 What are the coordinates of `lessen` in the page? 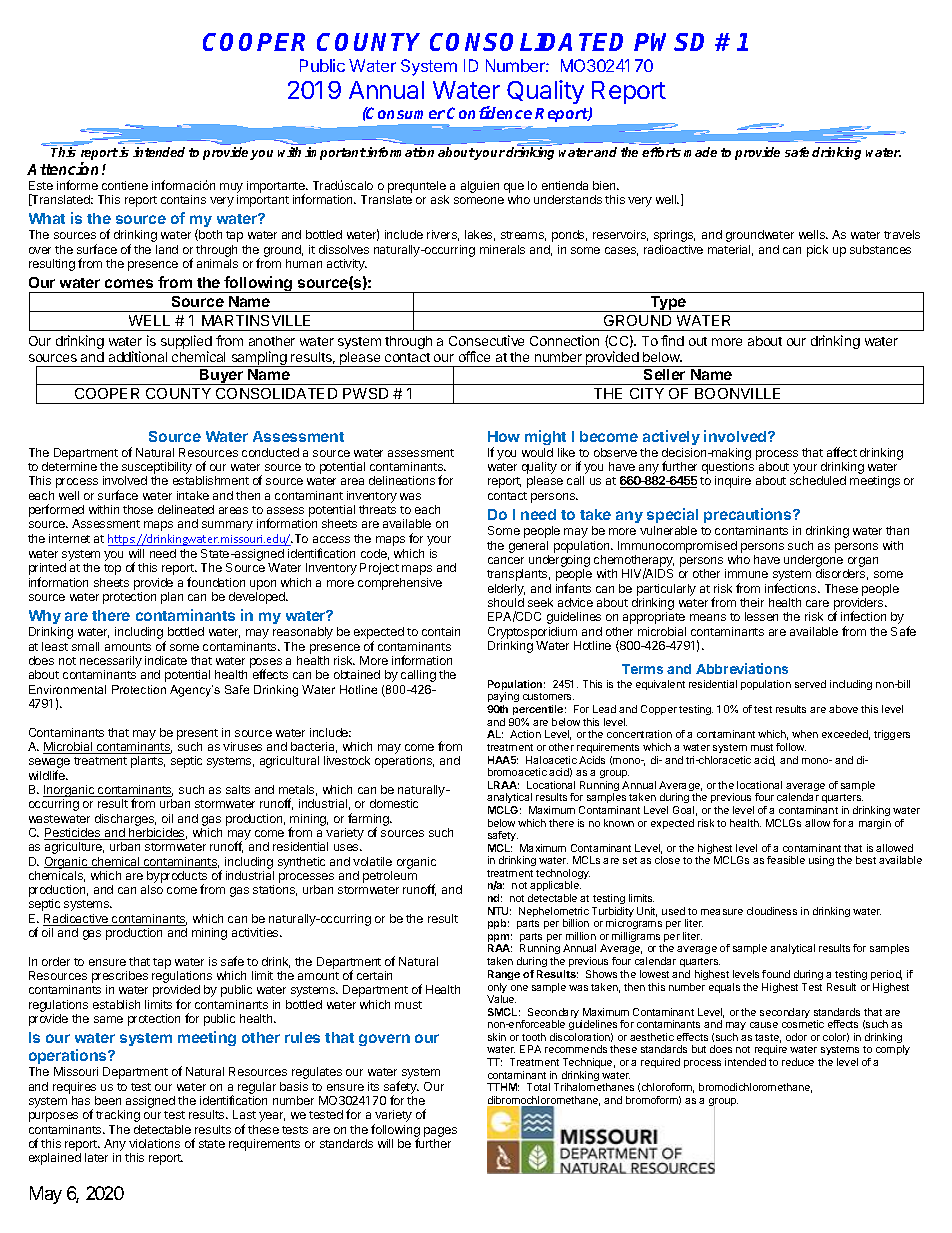 It's located at (761, 616).
